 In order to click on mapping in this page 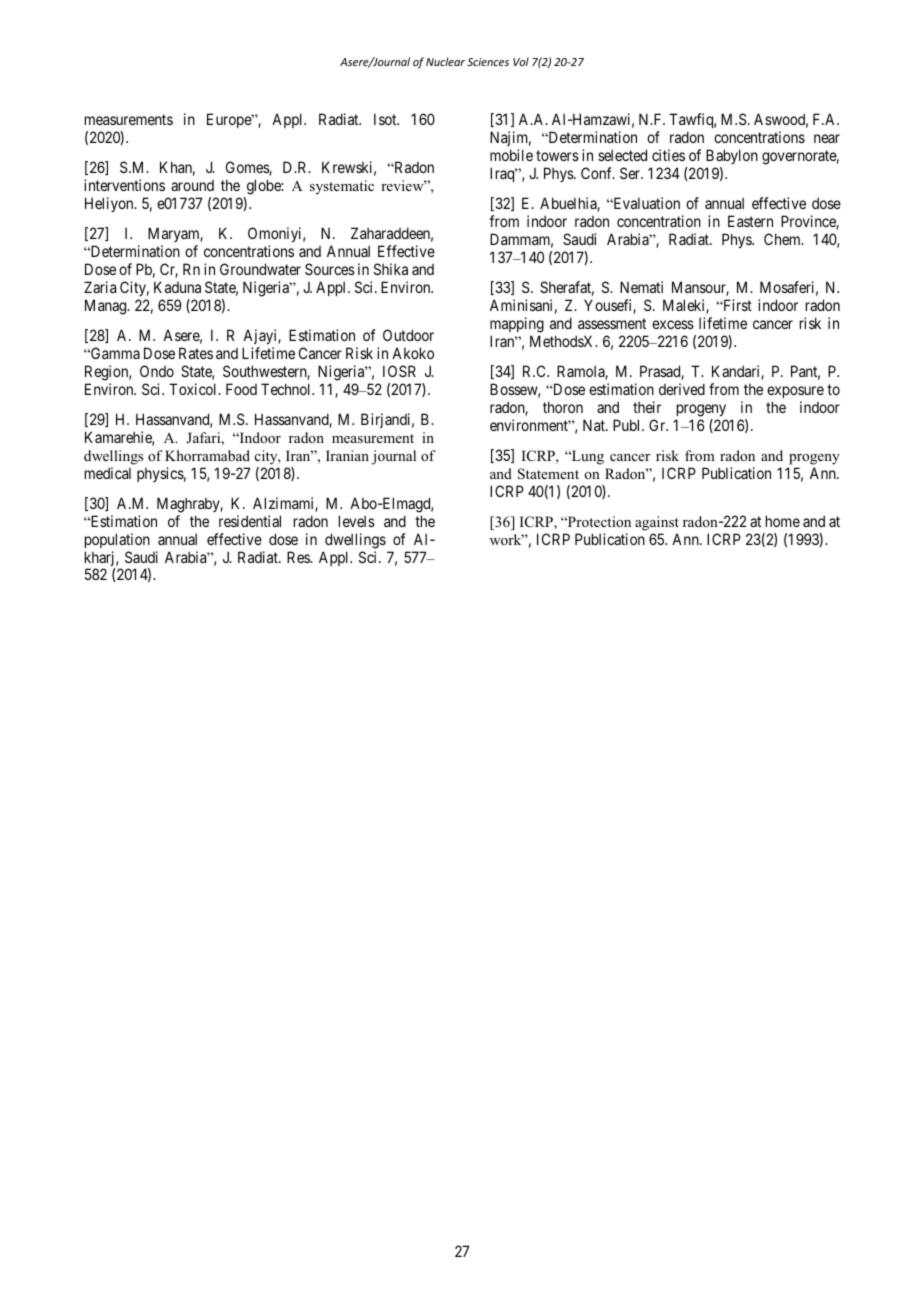, I will do `click(517, 325)`.
